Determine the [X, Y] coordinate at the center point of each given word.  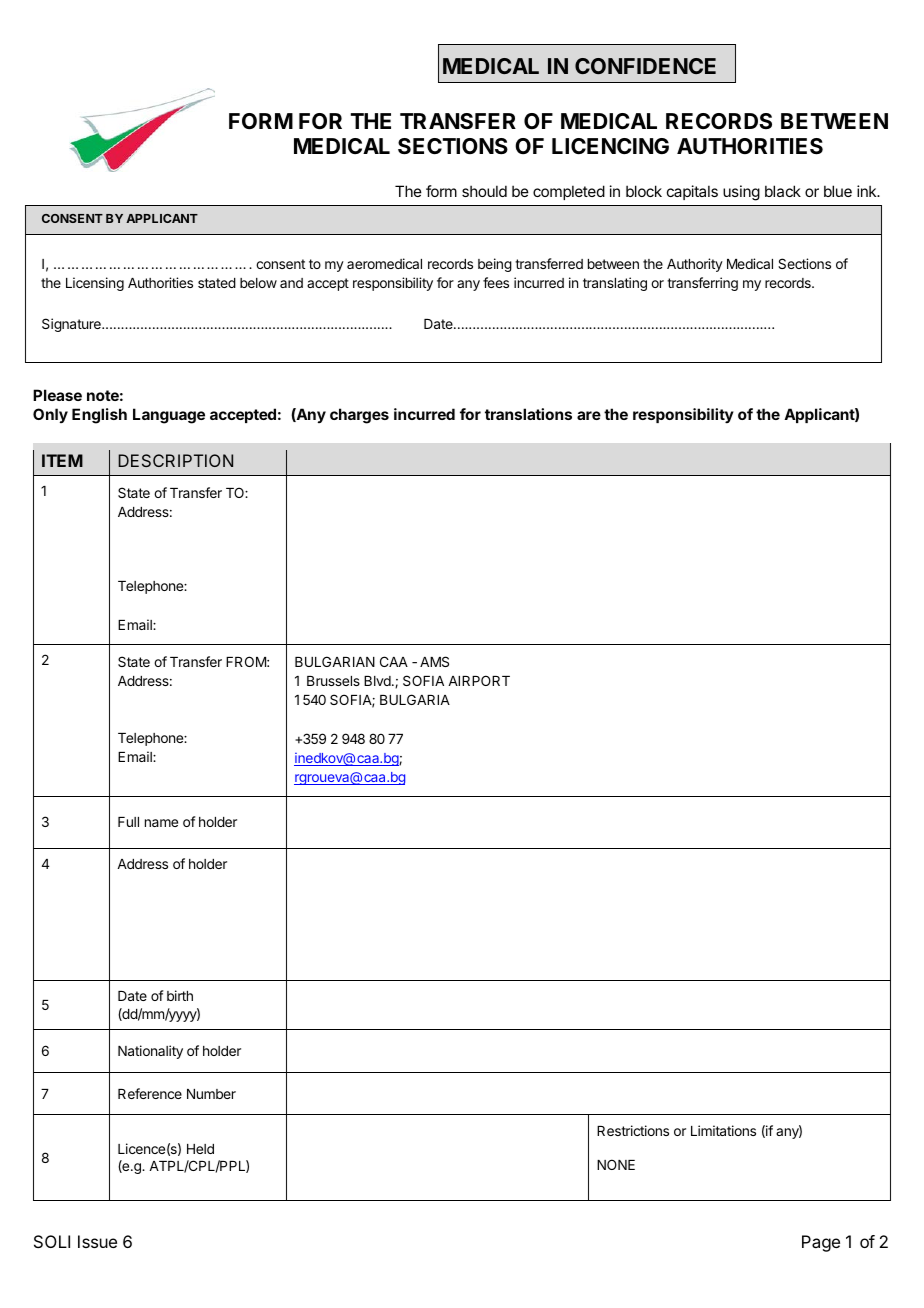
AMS [434, 661]
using [741, 193]
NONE [616, 1164]
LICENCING [610, 146]
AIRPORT [479, 680]
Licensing [95, 284]
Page [821, 1243]
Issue [97, 1241]
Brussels [333, 681]
